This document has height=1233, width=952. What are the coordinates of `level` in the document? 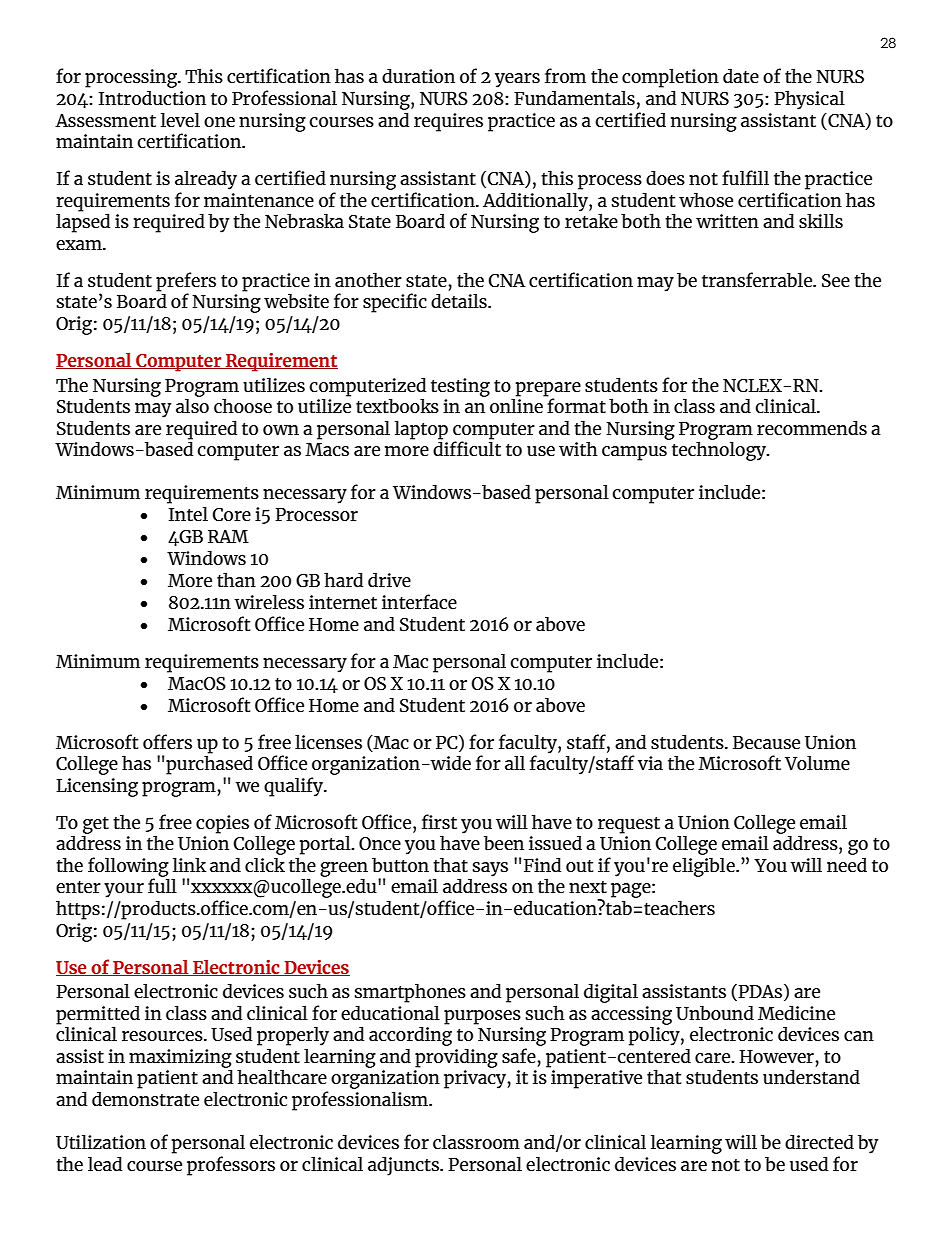 It's located at (180, 119).
